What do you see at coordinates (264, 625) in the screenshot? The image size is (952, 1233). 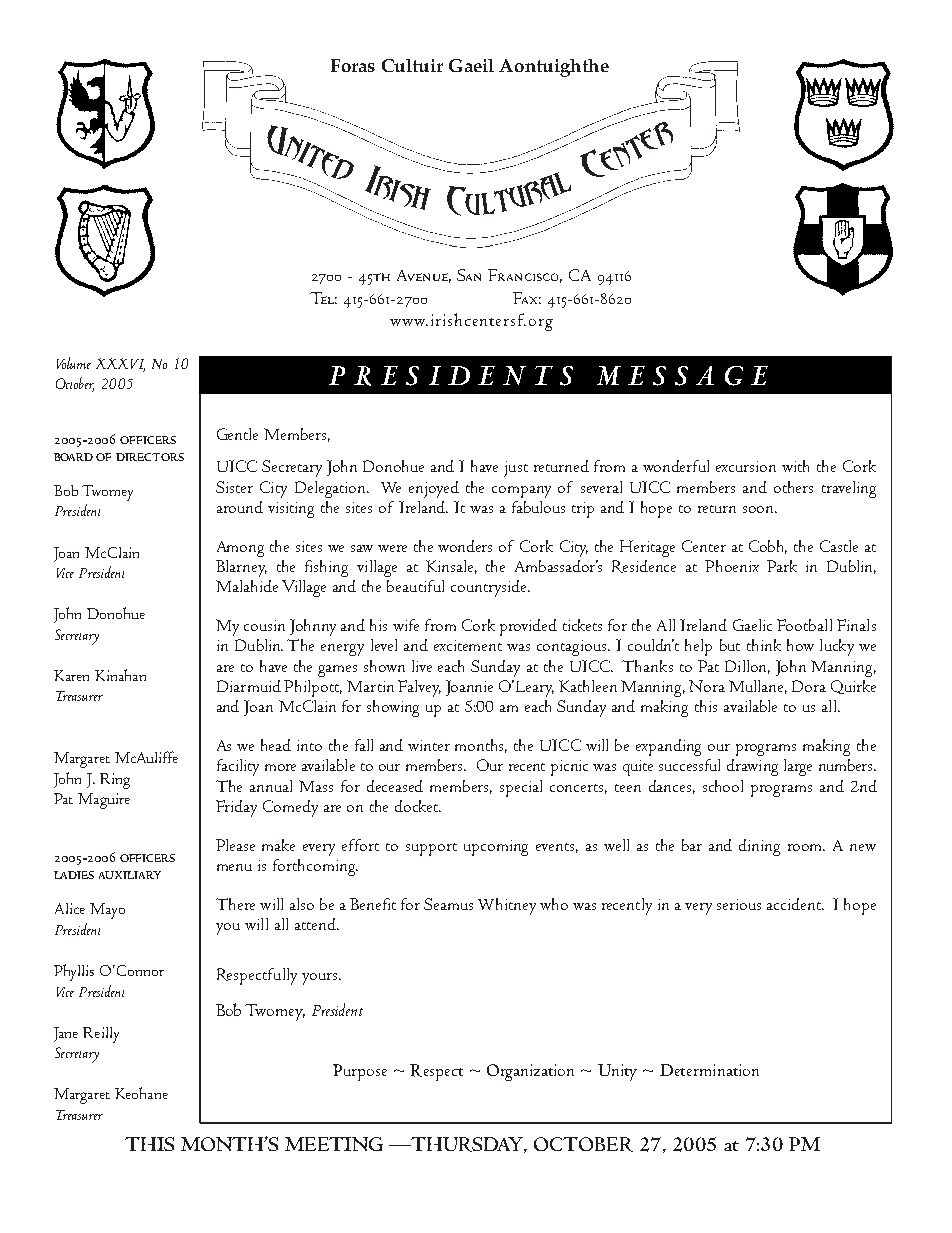 I see `cousin` at bounding box center [264, 625].
